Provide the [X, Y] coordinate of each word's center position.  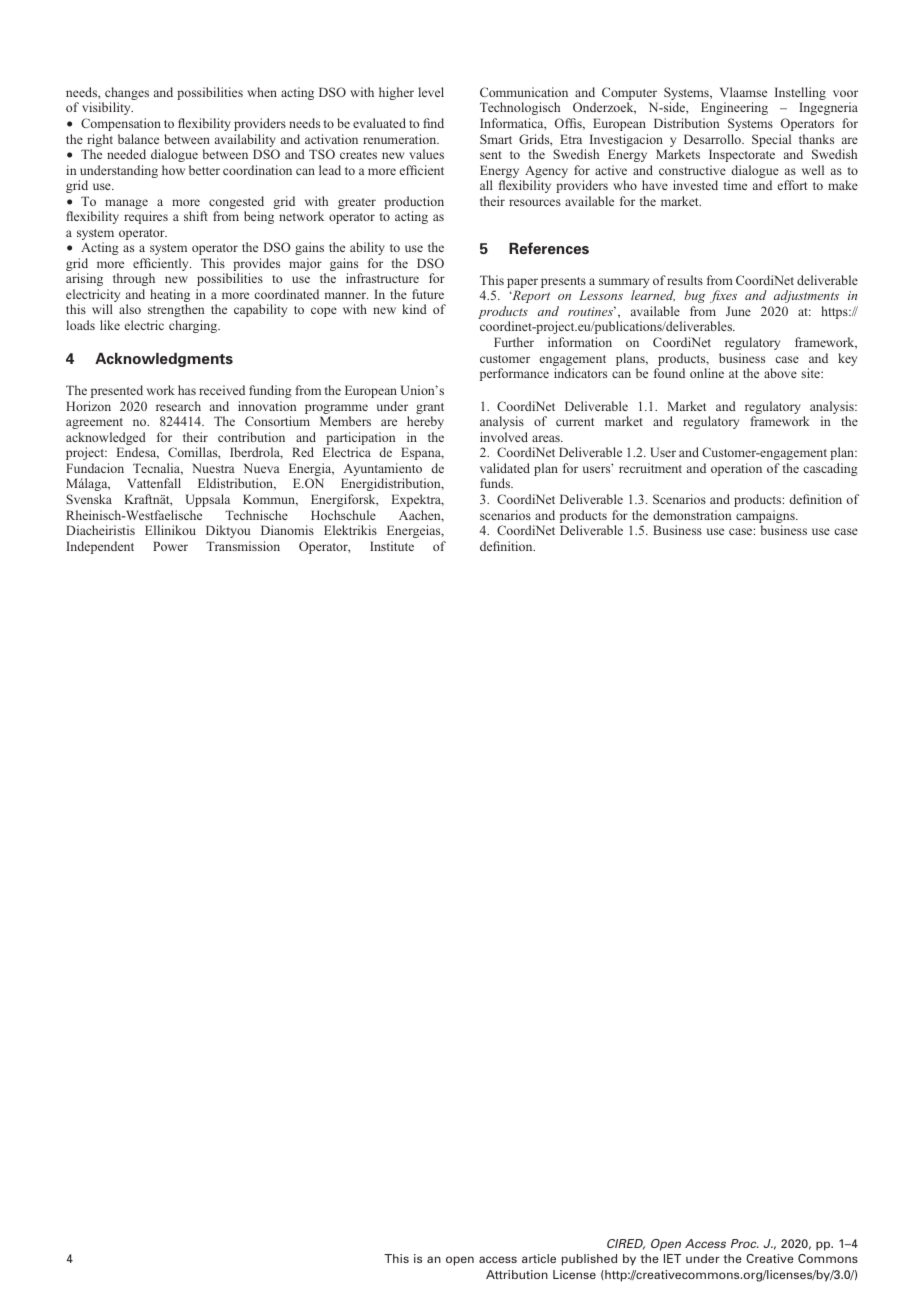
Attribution [517, 1274]
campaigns [766, 518]
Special [771, 140]
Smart [496, 139]
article [539, 1258]
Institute [392, 546]
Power [170, 546]
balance [138, 139]
